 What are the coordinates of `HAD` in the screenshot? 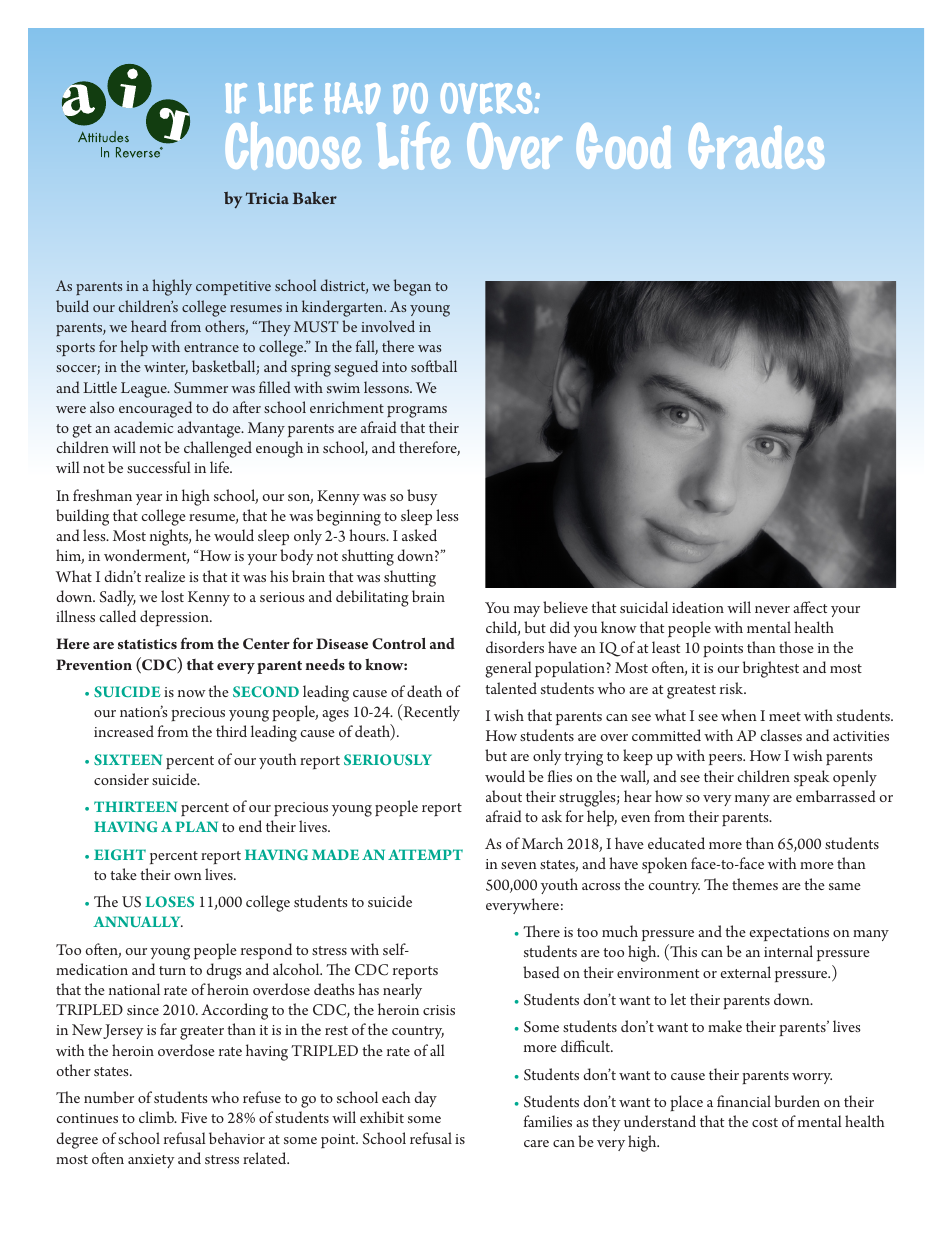 It's located at (352, 98).
